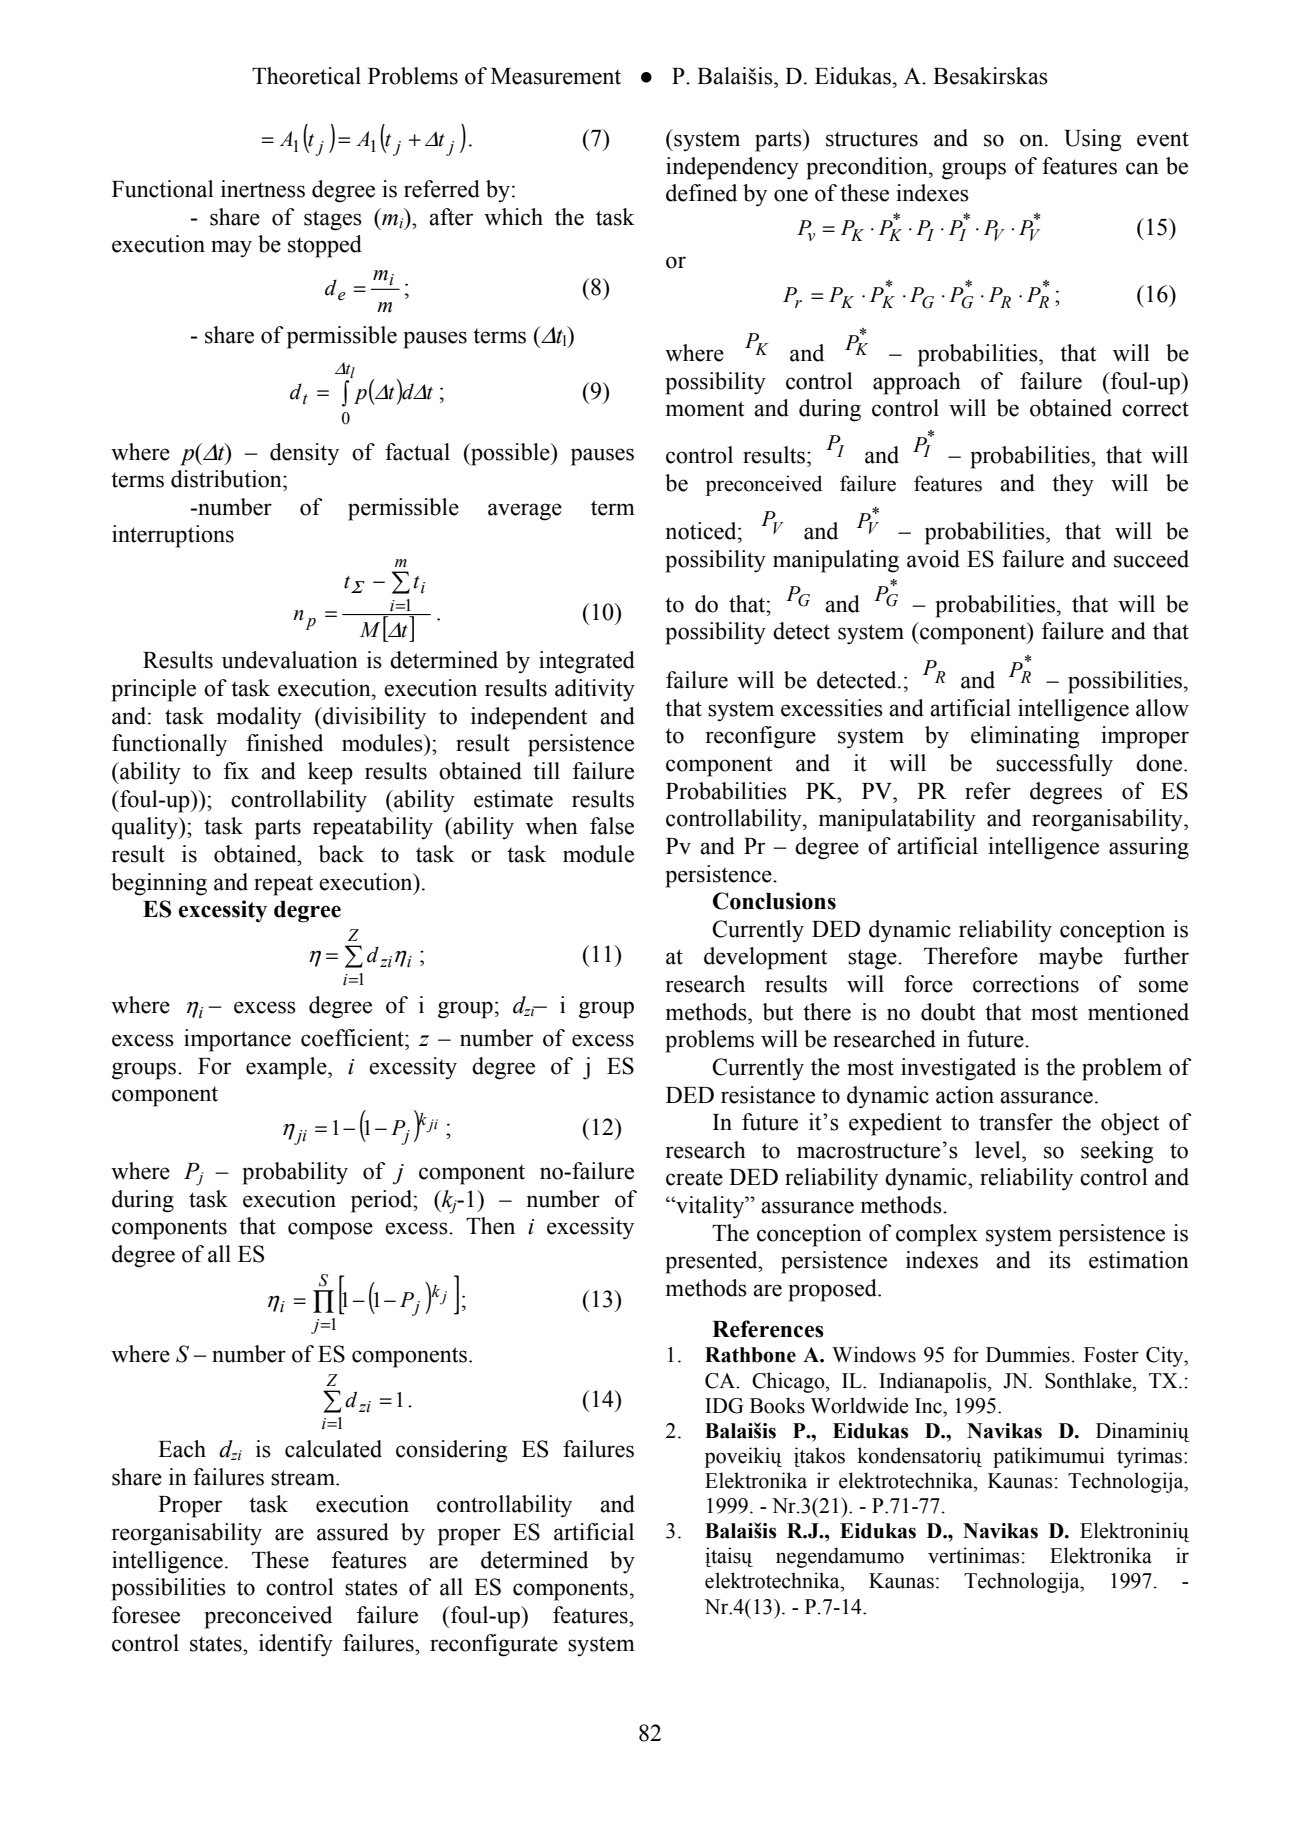 The height and width of the screenshot is (1840, 1300). What do you see at coordinates (287, 1068) in the screenshot?
I see `example` at bounding box center [287, 1068].
